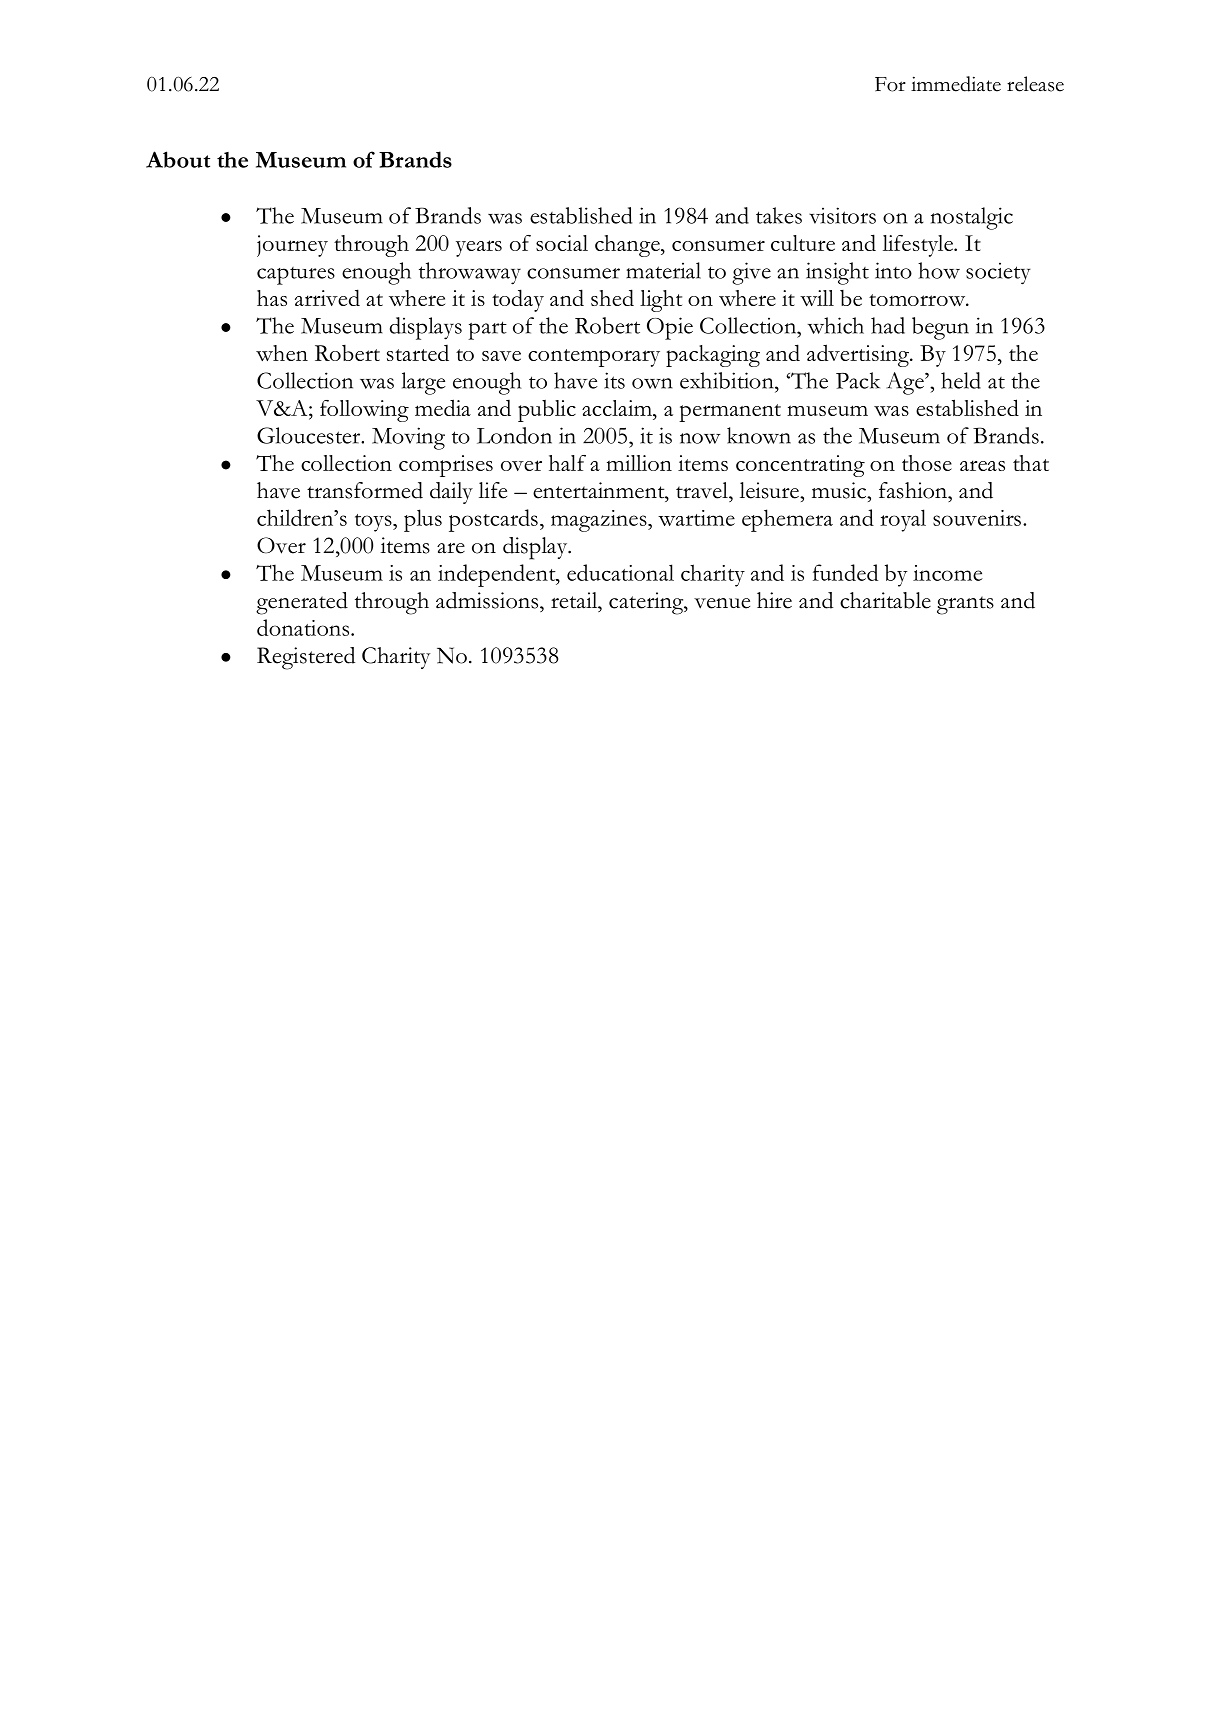 Image resolution: width=1211 pixels, height=1713 pixels. Describe the element at coordinates (178, 159) in the image. I see `About` at that location.
